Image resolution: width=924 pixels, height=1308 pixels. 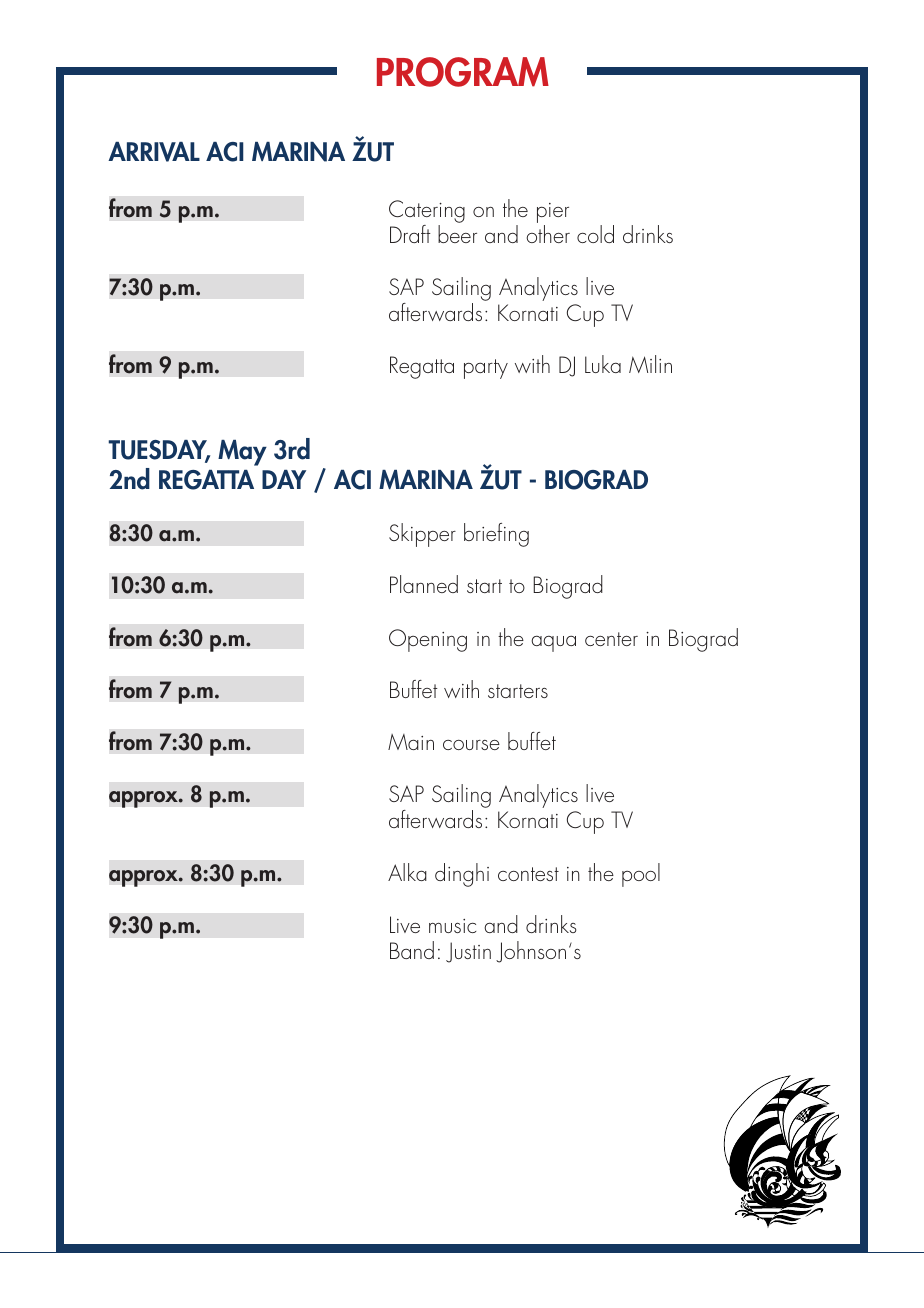 I want to click on PROGRAM, so click(x=463, y=72).
